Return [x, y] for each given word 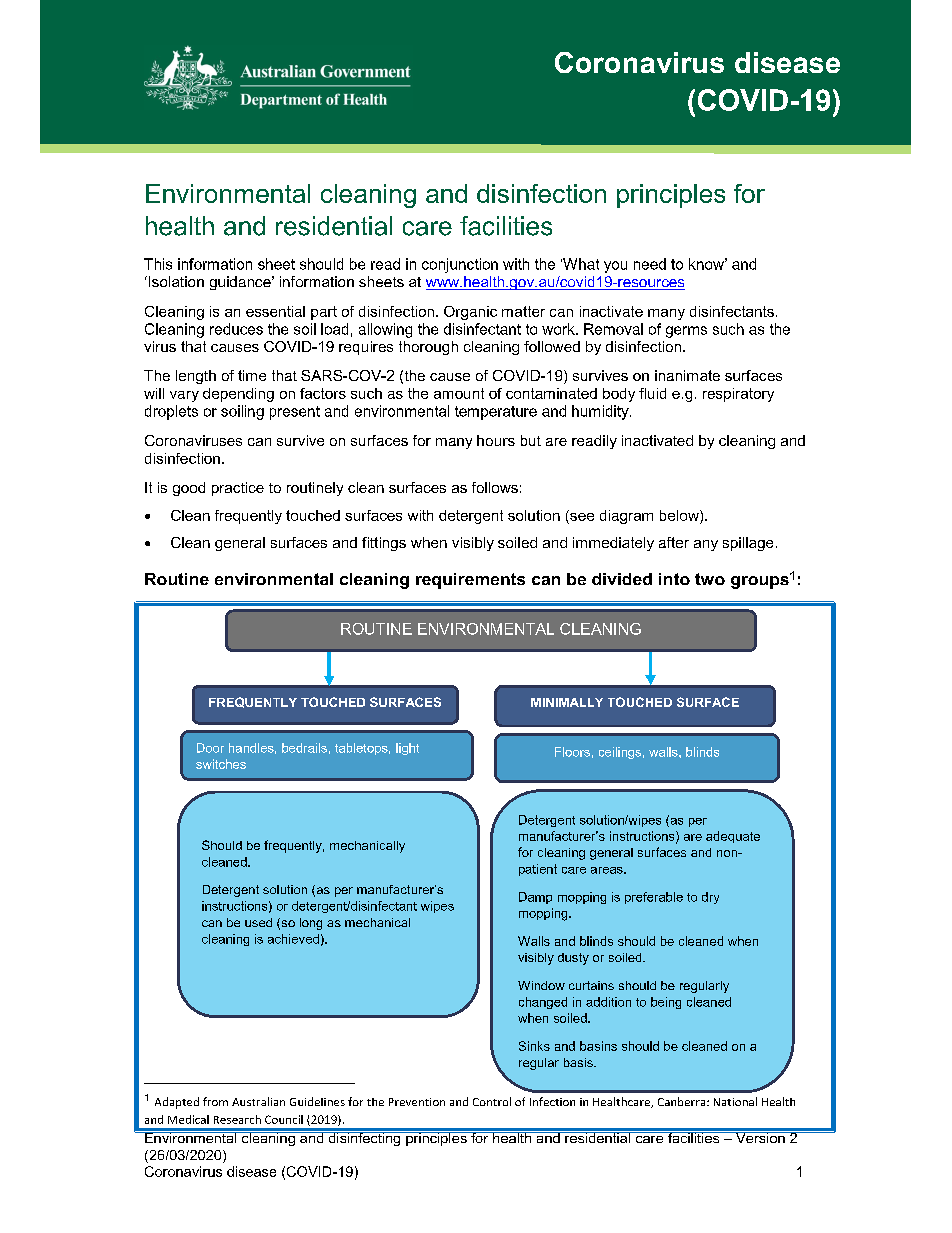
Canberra [683, 1101]
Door [210, 748]
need [650, 264]
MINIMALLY [567, 702]
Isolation [175, 281]
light [407, 749]
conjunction [460, 265]
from [215, 1101]
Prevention [417, 1102]
